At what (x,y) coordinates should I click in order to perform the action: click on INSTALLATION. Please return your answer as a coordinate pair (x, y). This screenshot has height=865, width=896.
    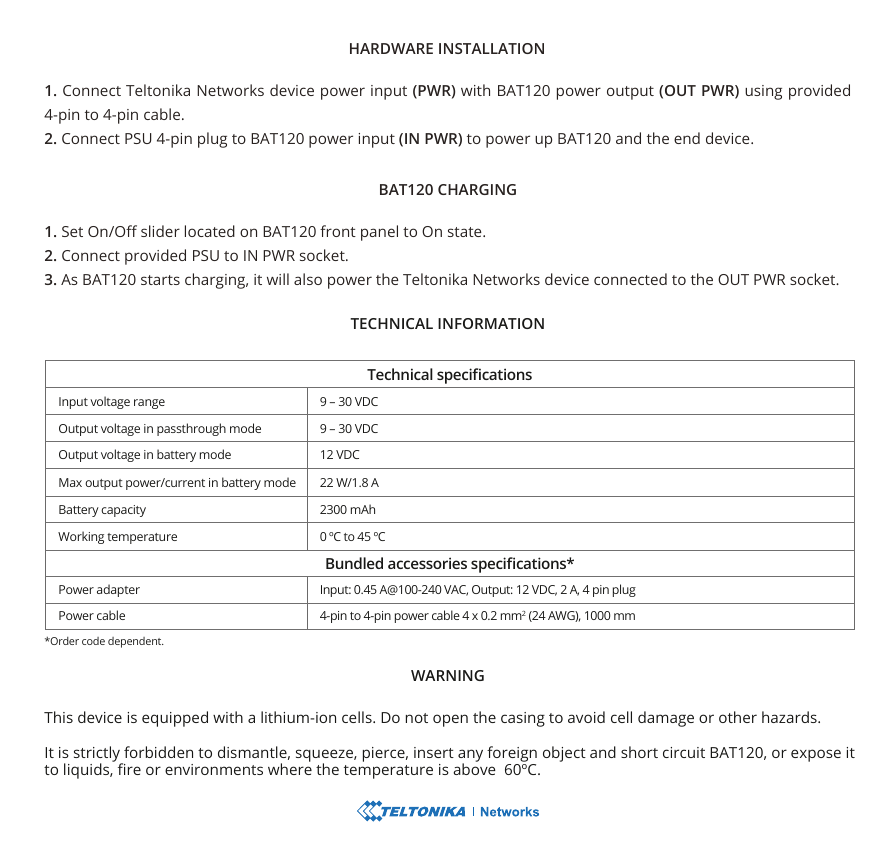
    Looking at the image, I should click on (491, 48).
